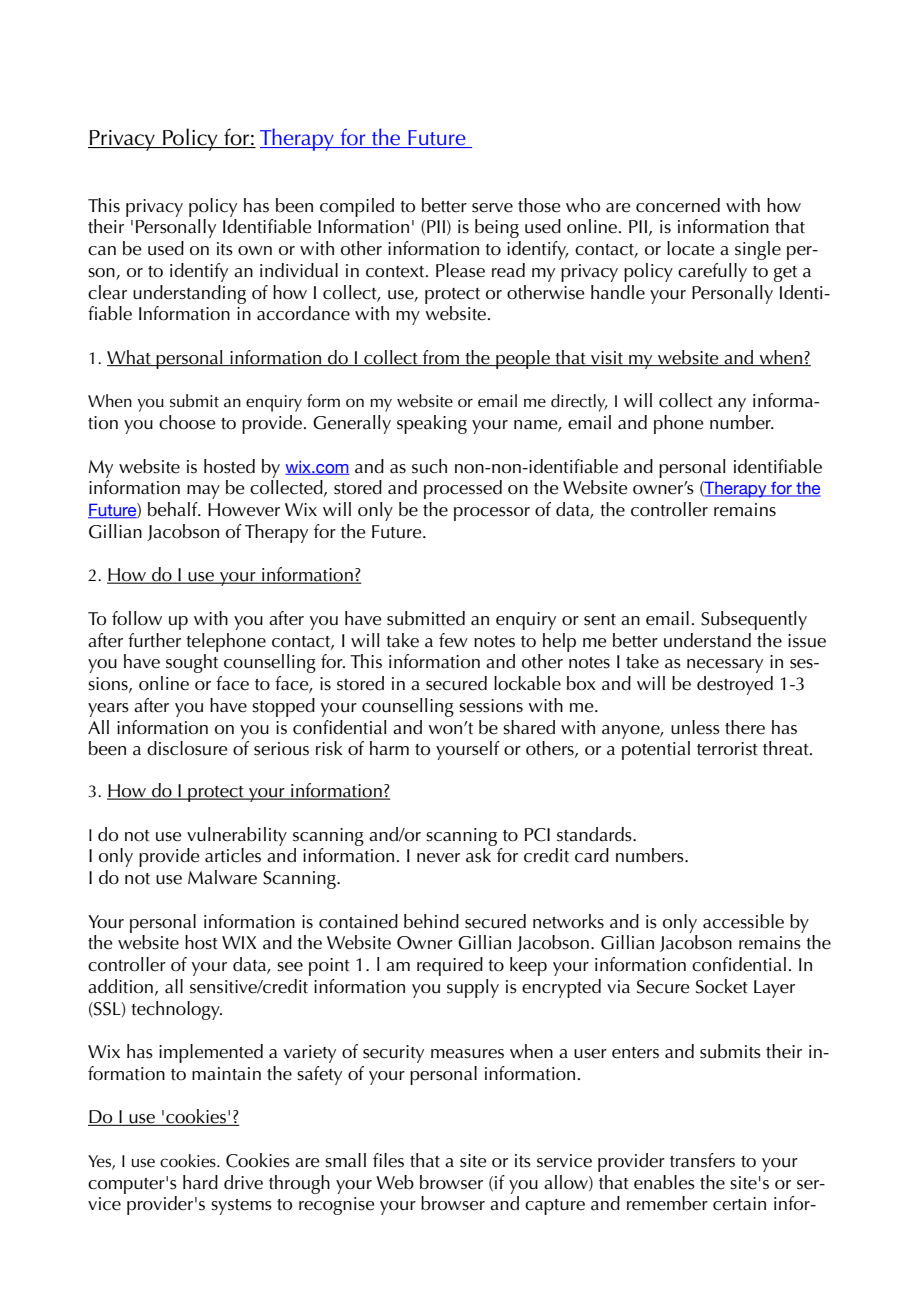 The height and width of the screenshot is (1308, 924). What do you see at coordinates (200, 1182) in the screenshot?
I see `hard` at bounding box center [200, 1182].
